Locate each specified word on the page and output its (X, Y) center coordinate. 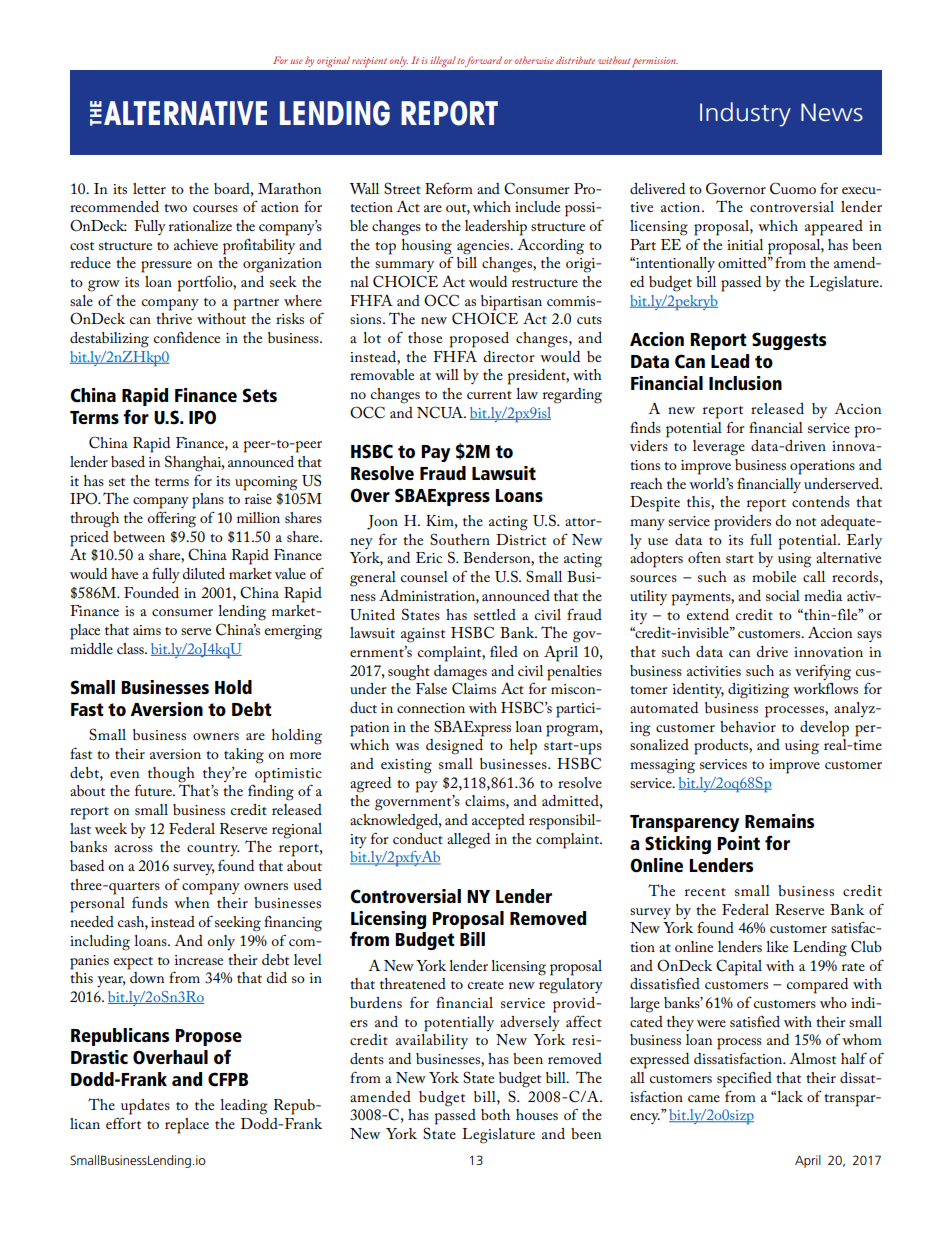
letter (149, 188)
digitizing (758, 691)
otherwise (534, 60)
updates (145, 1107)
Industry (745, 114)
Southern (460, 539)
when (191, 902)
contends (821, 501)
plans (208, 501)
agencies (484, 247)
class (131, 648)
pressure (166, 267)
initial (745, 244)
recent (705, 892)
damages (460, 673)
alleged (468, 841)
